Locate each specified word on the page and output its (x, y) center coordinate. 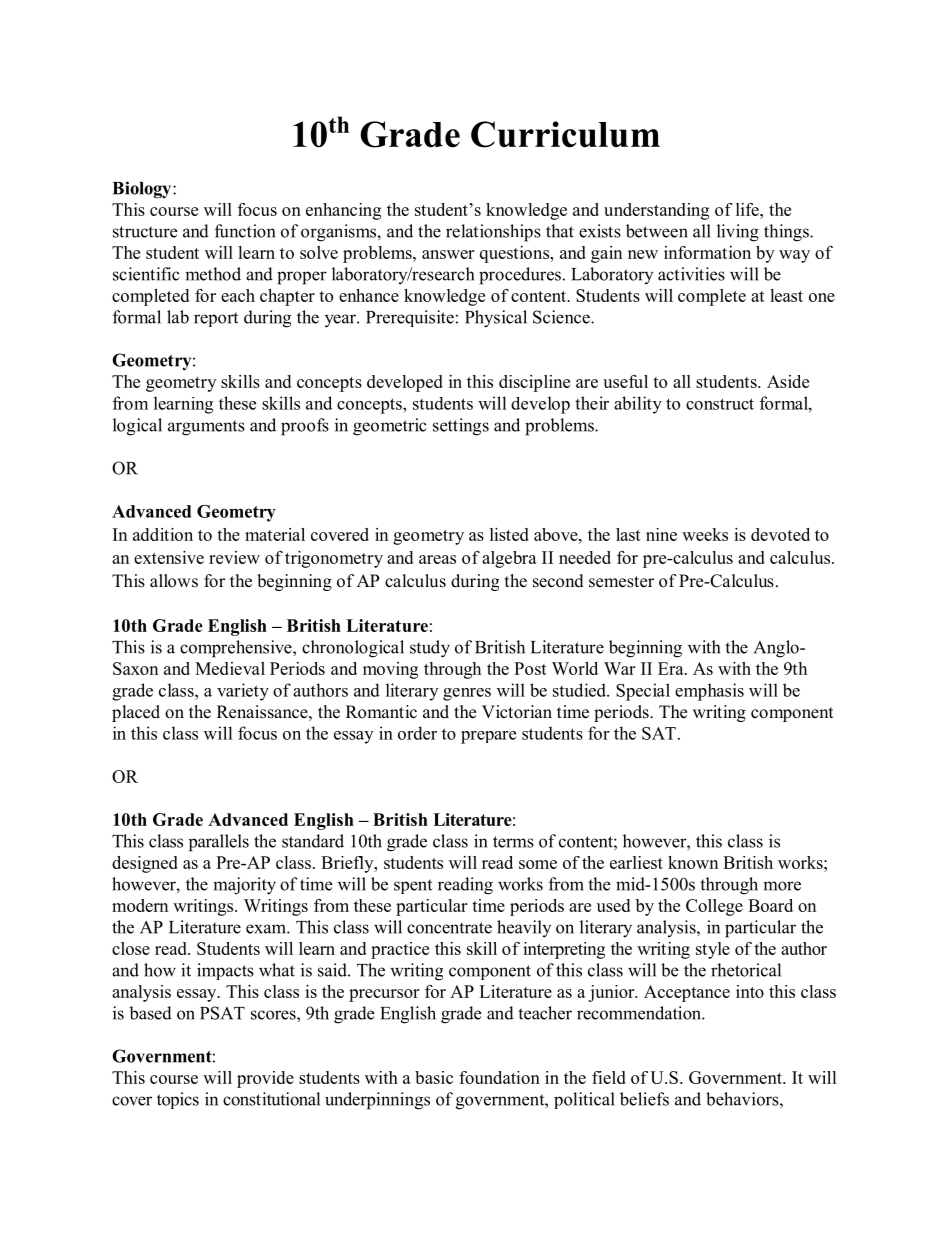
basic (434, 1077)
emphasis (709, 692)
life (748, 209)
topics (178, 1100)
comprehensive (237, 649)
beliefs (644, 1099)
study (430, 649)
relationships (493, 233)
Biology (143, 190)
